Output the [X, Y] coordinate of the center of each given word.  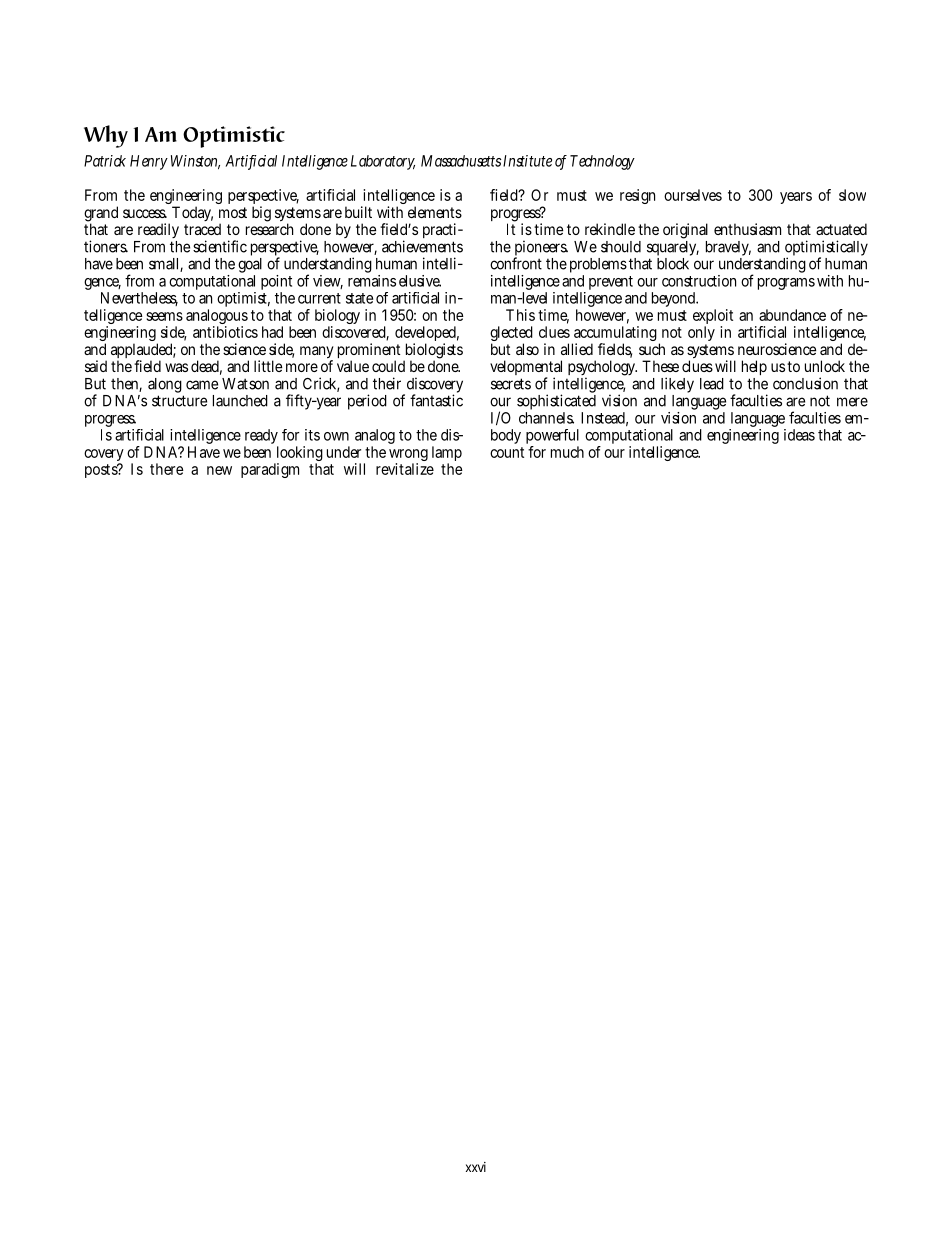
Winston [193, 162]
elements [435, 212]
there [167, 469]
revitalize [405, 469]
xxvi [476, 1167]
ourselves [693, 195]
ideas [799, 435]
